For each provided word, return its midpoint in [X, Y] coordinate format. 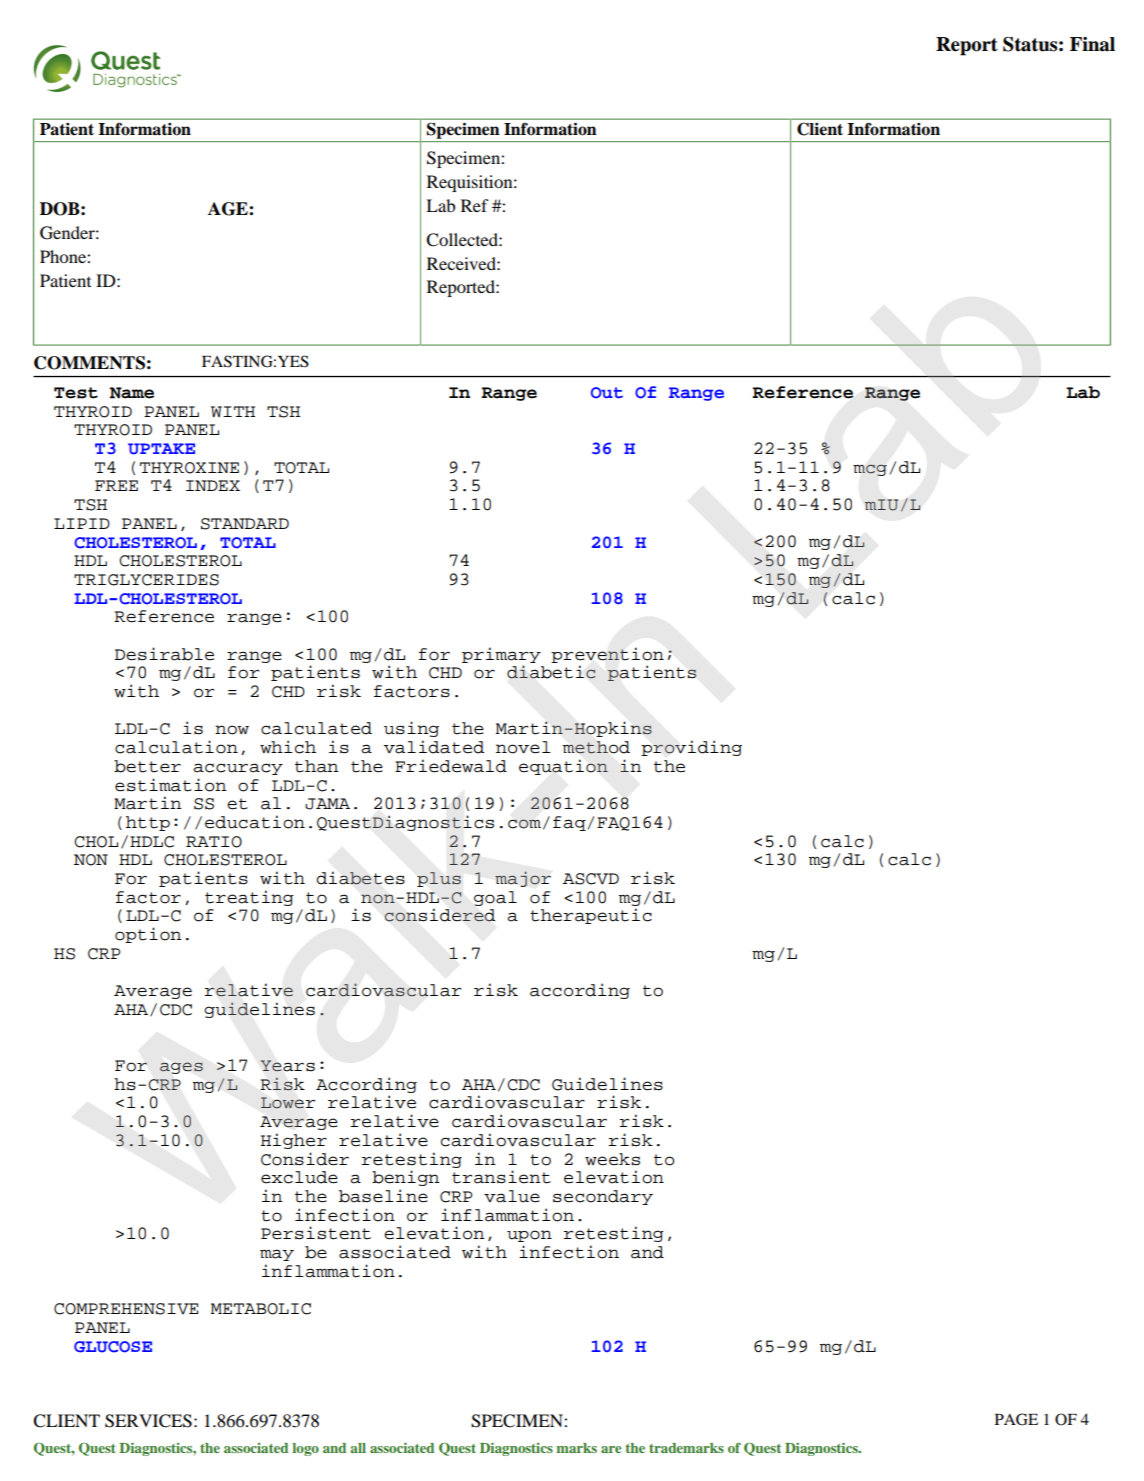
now [232, 730]
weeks [612, 1159]
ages [181, 1068]
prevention [607, 655]
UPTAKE [161, 449]
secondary [603, 1197]
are [611, 1449]
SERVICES [148, 1421]
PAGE [1016, 1419]
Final [1092, 44]
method [596, 747]
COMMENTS [89, 363]
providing [691, 748]
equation [563, 767]
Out [607, 393]
